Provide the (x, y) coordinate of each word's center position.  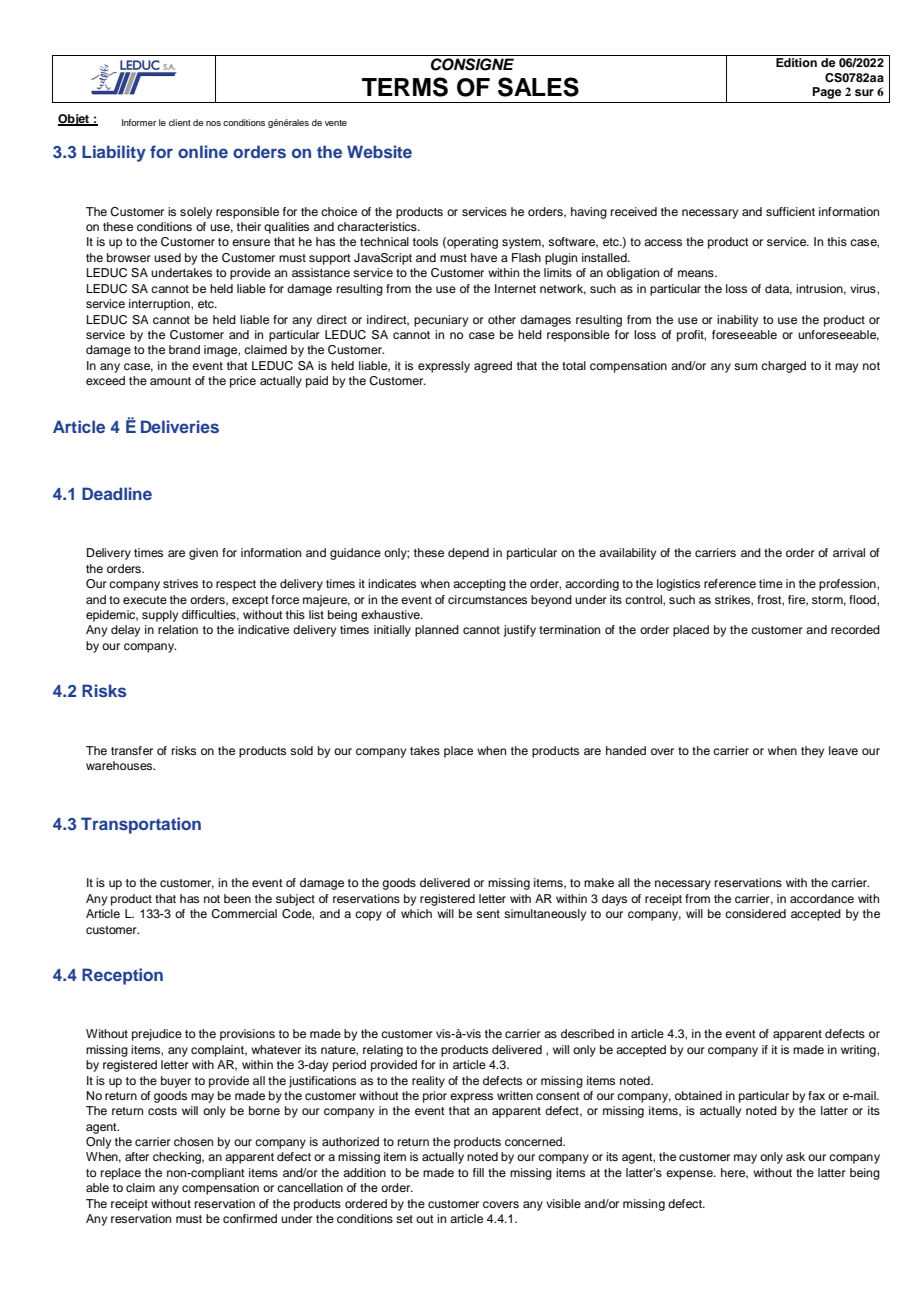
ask (795, 1156)
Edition (796, 62)
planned (437, 631)
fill (478, 1172)
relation (178, 629)
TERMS (405, 87)
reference (730, 583)
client (180, 122)
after (137, 1156)
